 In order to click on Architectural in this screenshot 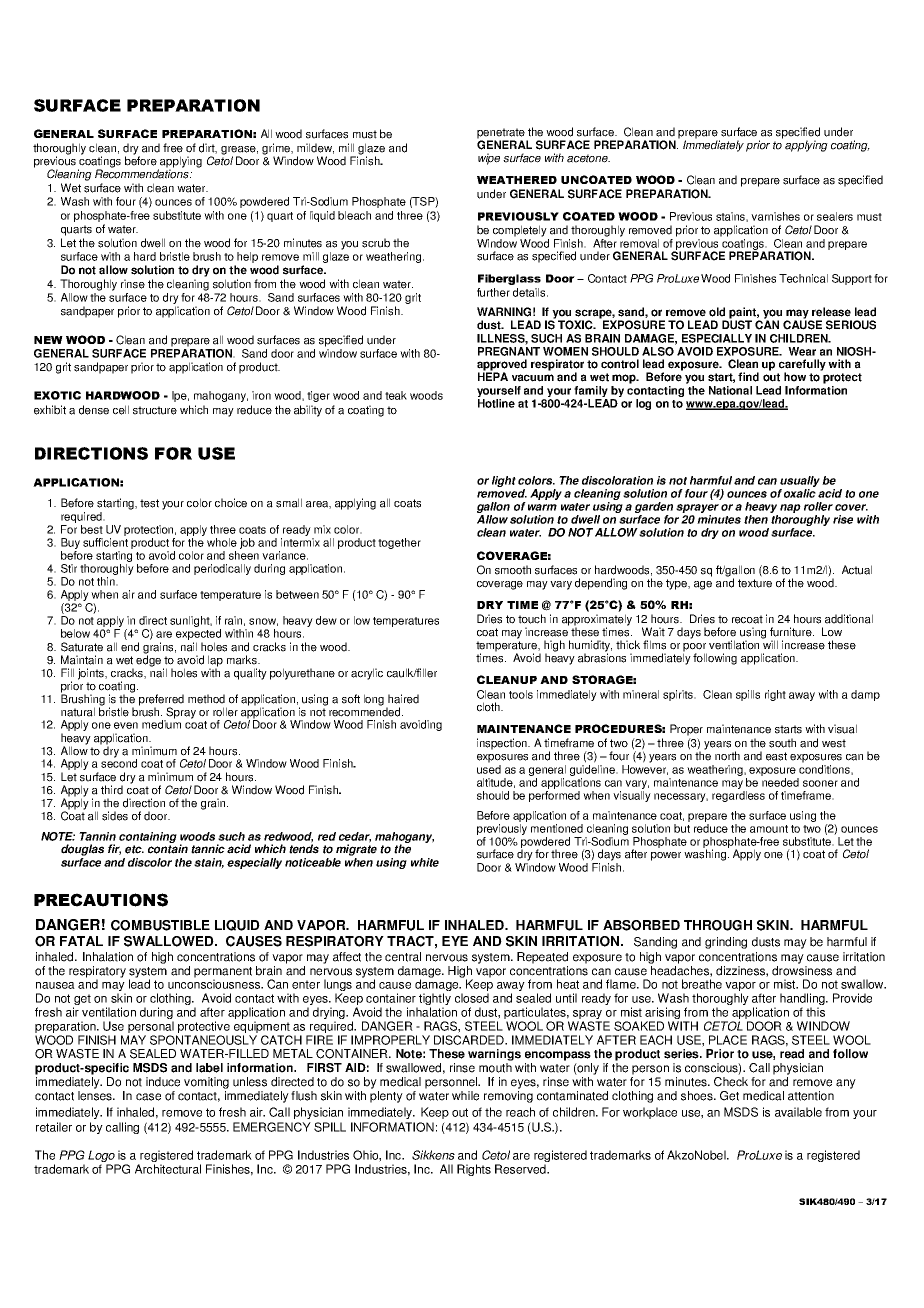, I will do `click(168, 1169)`.
